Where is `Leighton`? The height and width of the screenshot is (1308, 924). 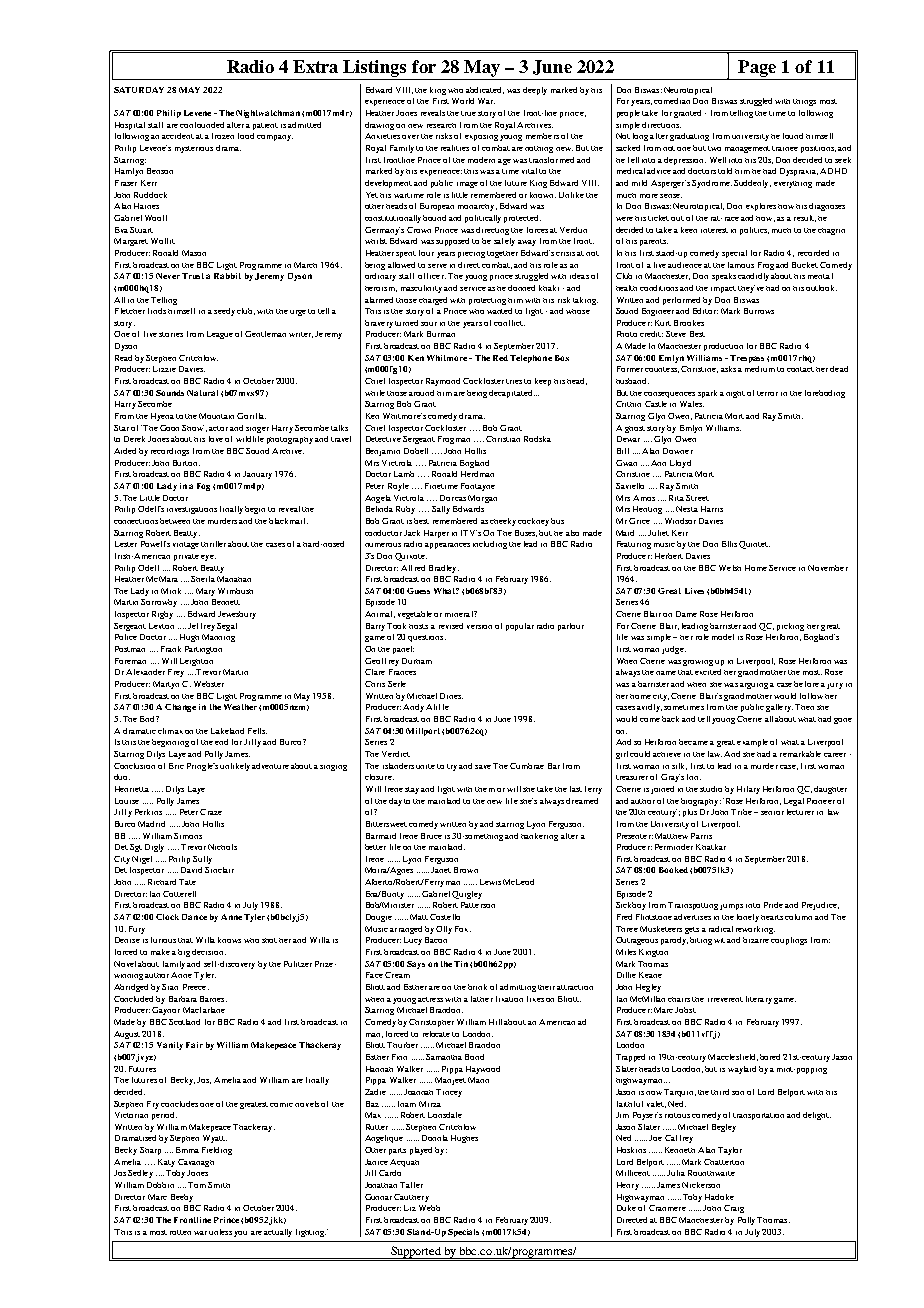 Leighton is located at coordinates (196, 662).
